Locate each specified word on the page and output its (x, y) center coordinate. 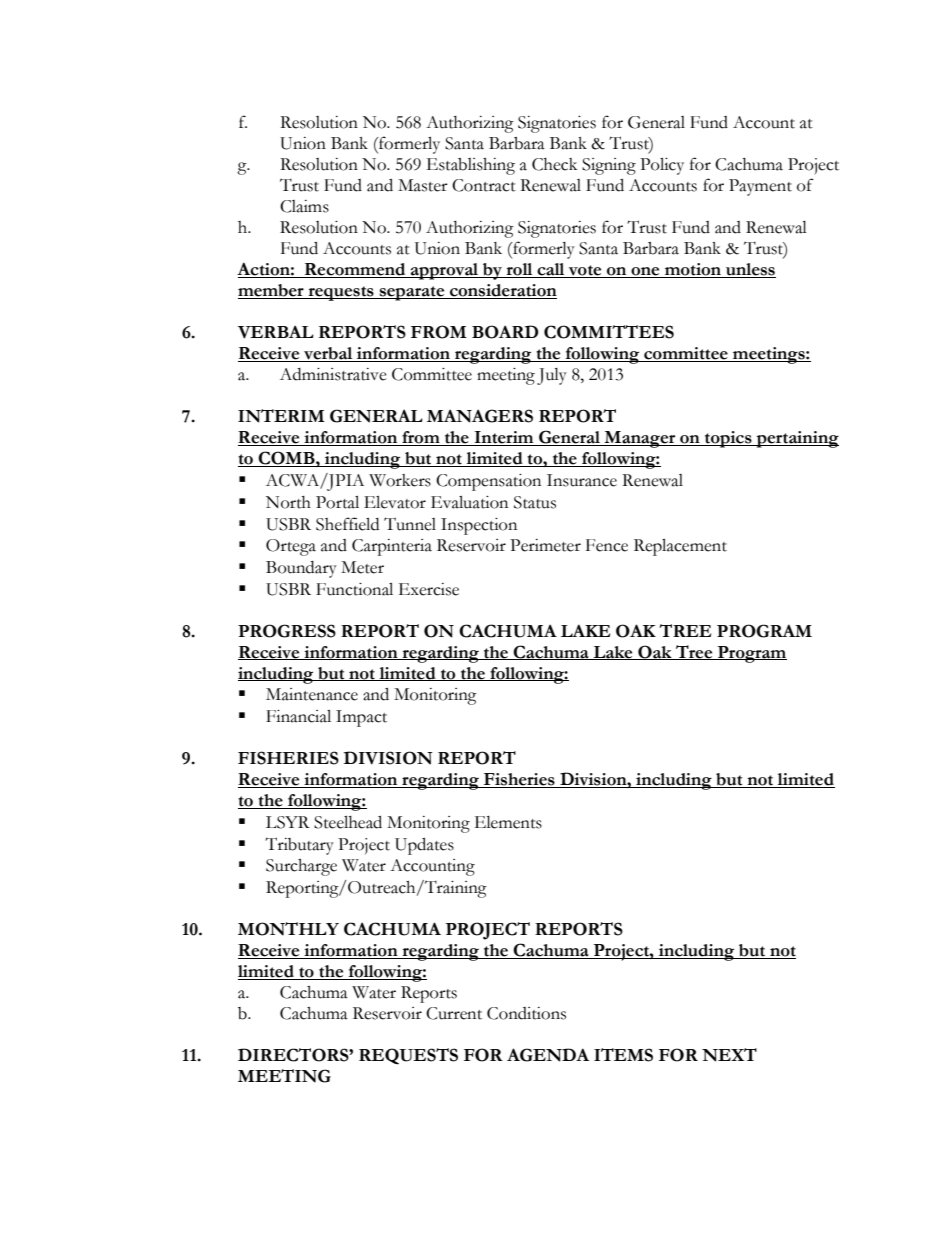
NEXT (729, 1055)
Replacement (680, 547)
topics (728, 439)
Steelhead (348, 822)
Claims (304, 206)
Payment (760, 187)
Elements (508, 822)
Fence (607, 545)
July (552, 376)
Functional (354, 589)
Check (554, 164)
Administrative (333, 374)
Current (454, 1013)
